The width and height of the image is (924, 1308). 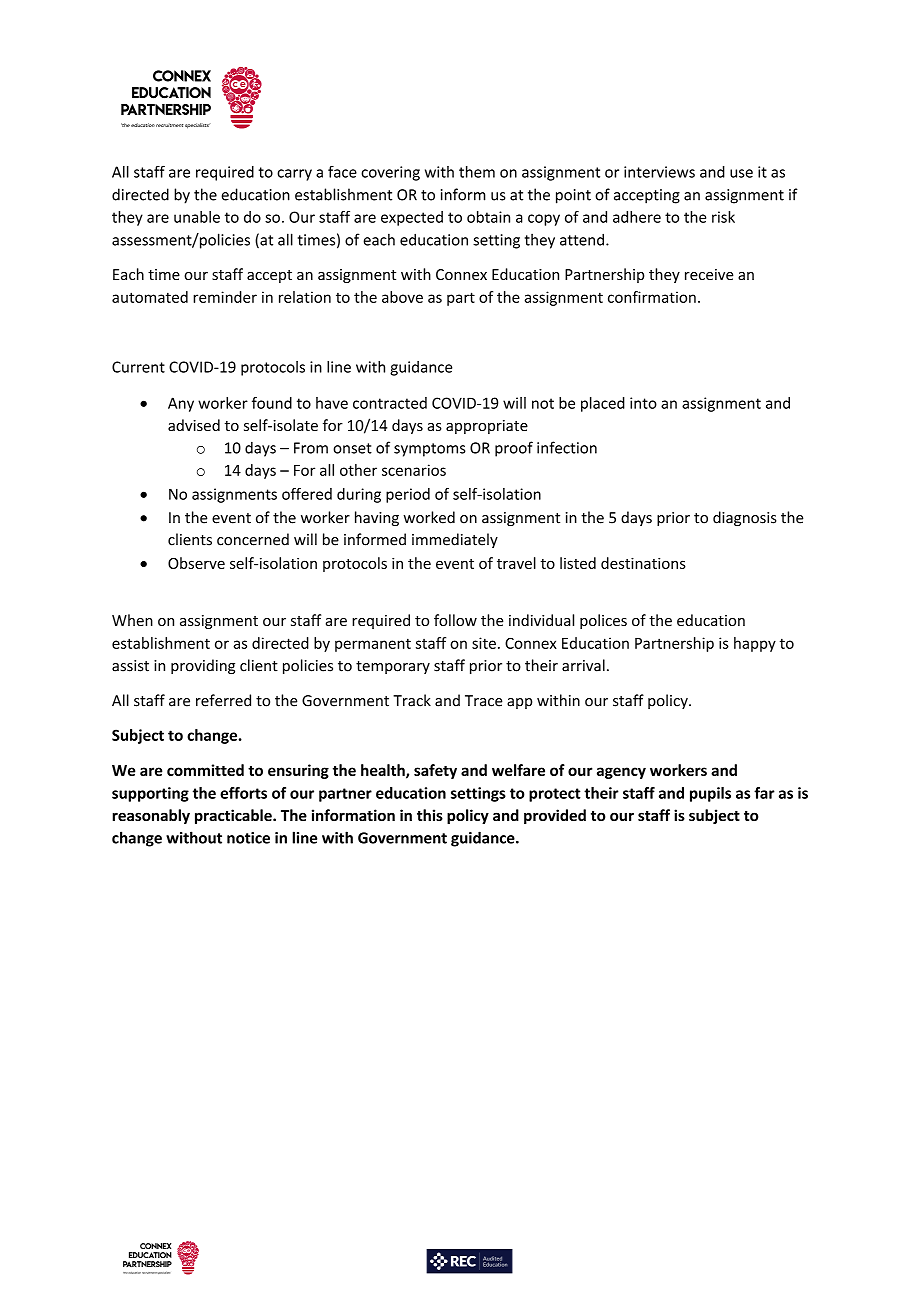 What do you see at coordinates (477, 172) in the image?
I see `them` at bounding box center [477, 172].
